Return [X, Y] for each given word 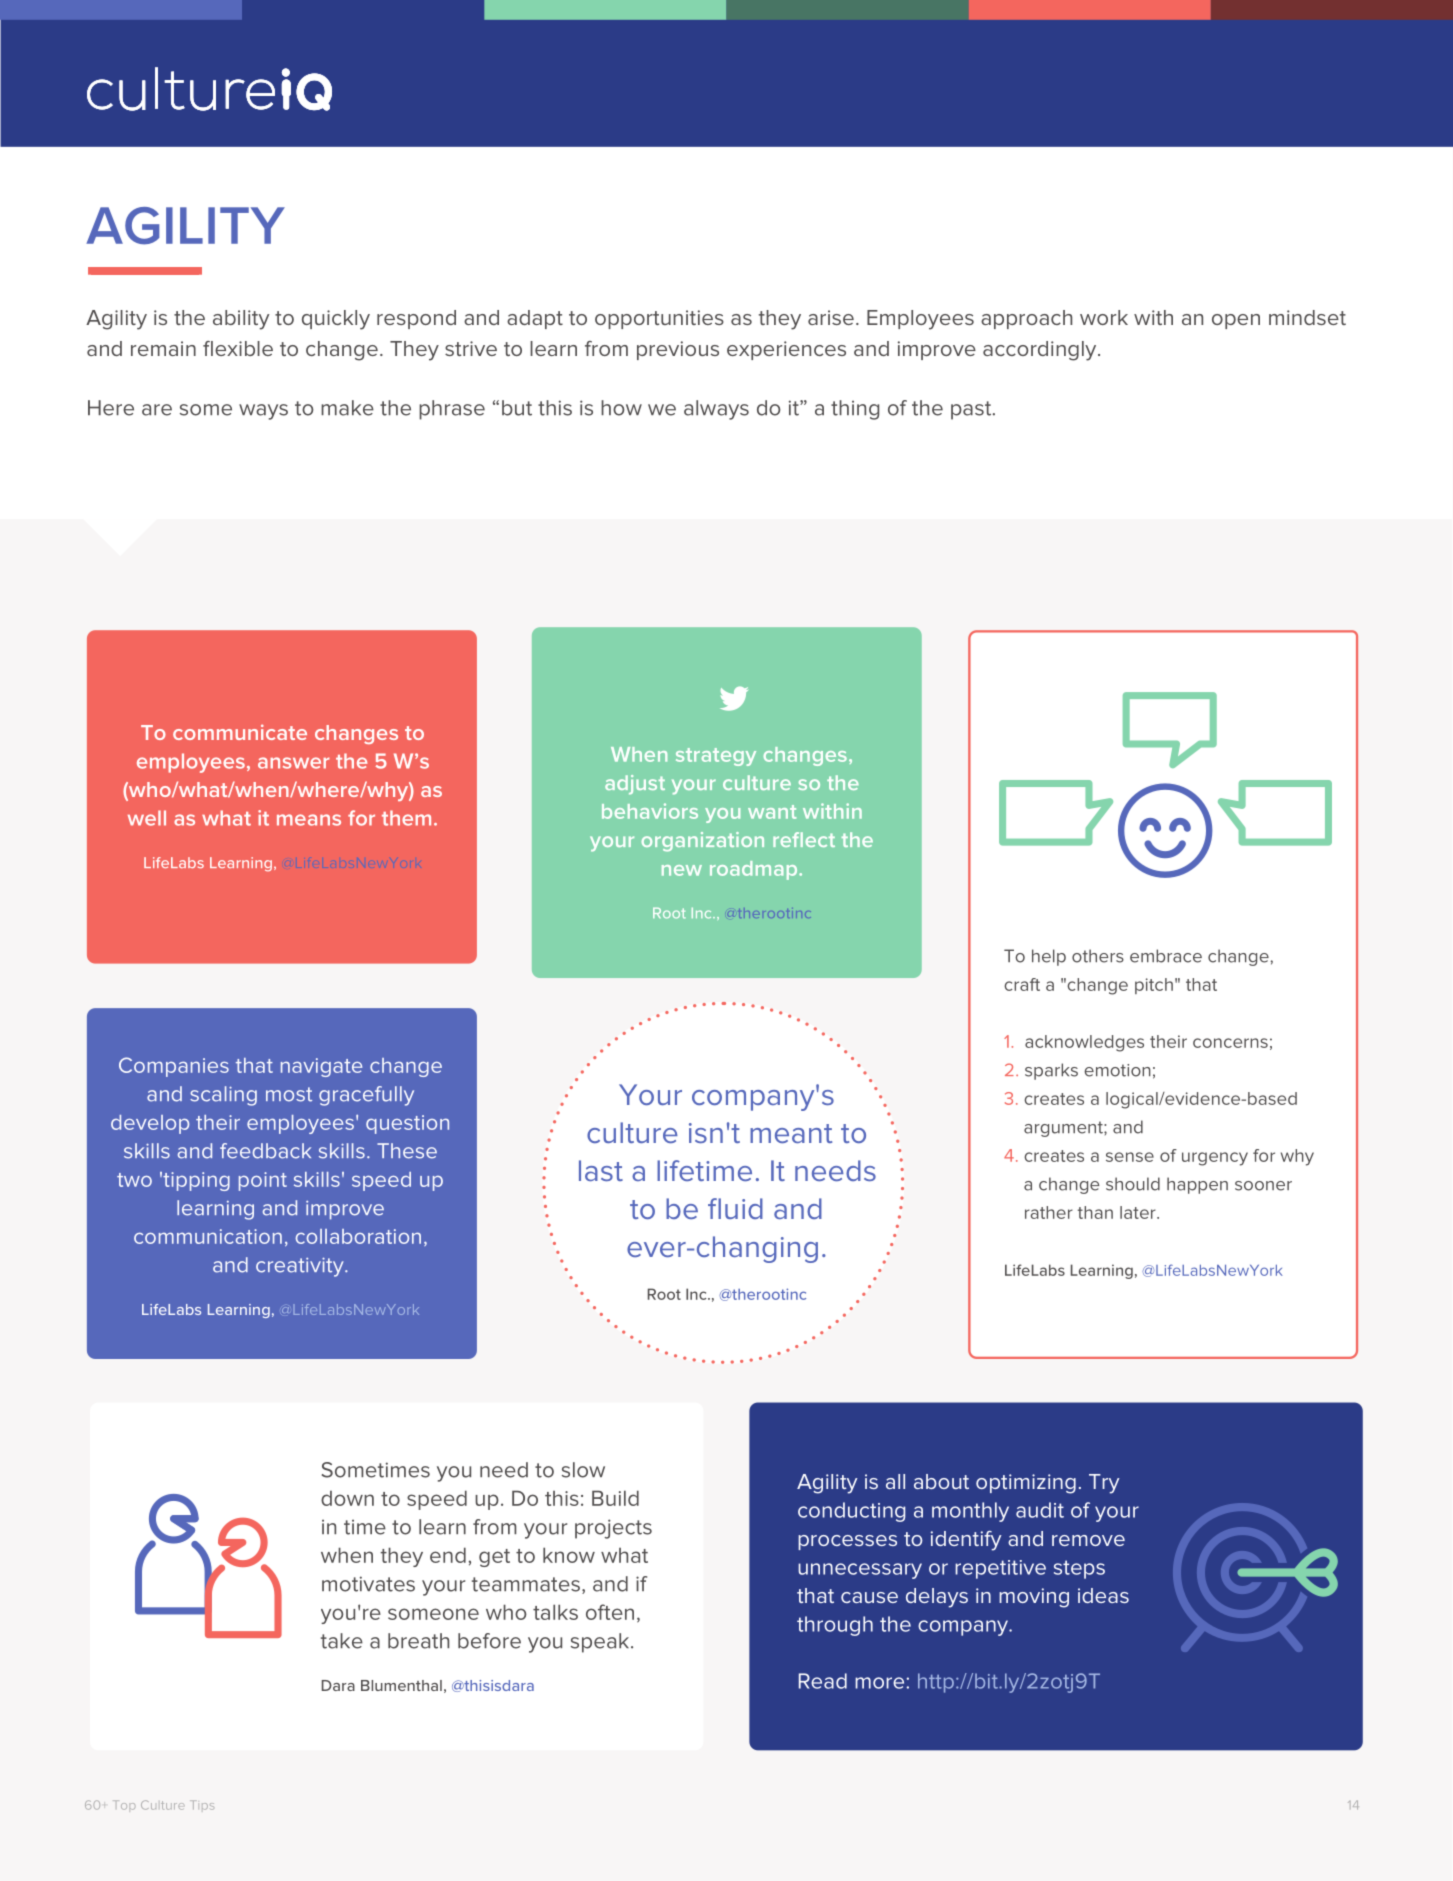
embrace [1166, 956]
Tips [202, 1805]
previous [678, 350]
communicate [240, 732]
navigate [321, 1067]
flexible [238, 348]
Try [1104, 1484]
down [347, 1498]
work [1104, 317]
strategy [716, 757]
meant [791, 1133]
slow [583, 1470]
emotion [1117, 1070]
